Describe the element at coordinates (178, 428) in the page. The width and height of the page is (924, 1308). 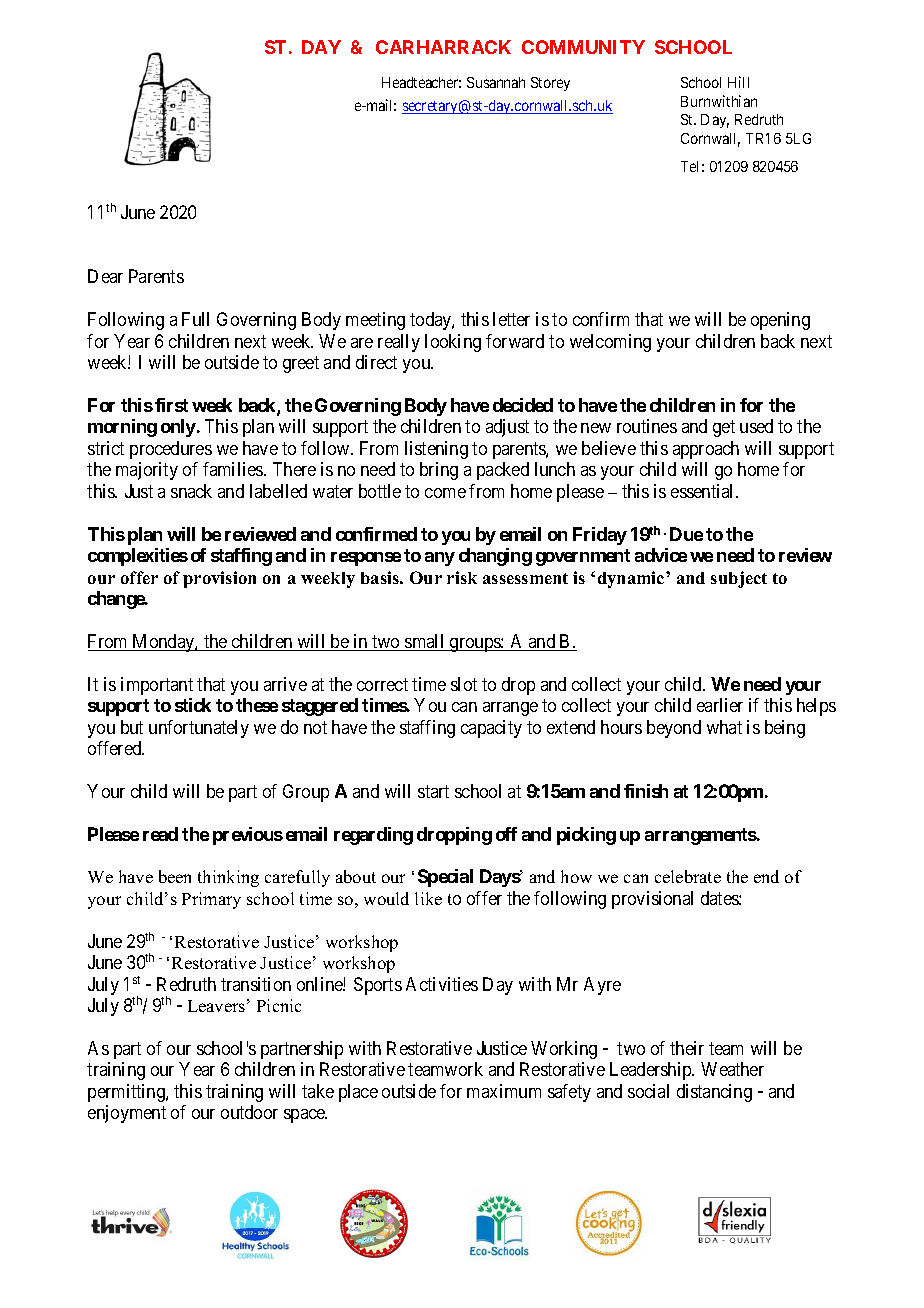
I see `only` at that location.
